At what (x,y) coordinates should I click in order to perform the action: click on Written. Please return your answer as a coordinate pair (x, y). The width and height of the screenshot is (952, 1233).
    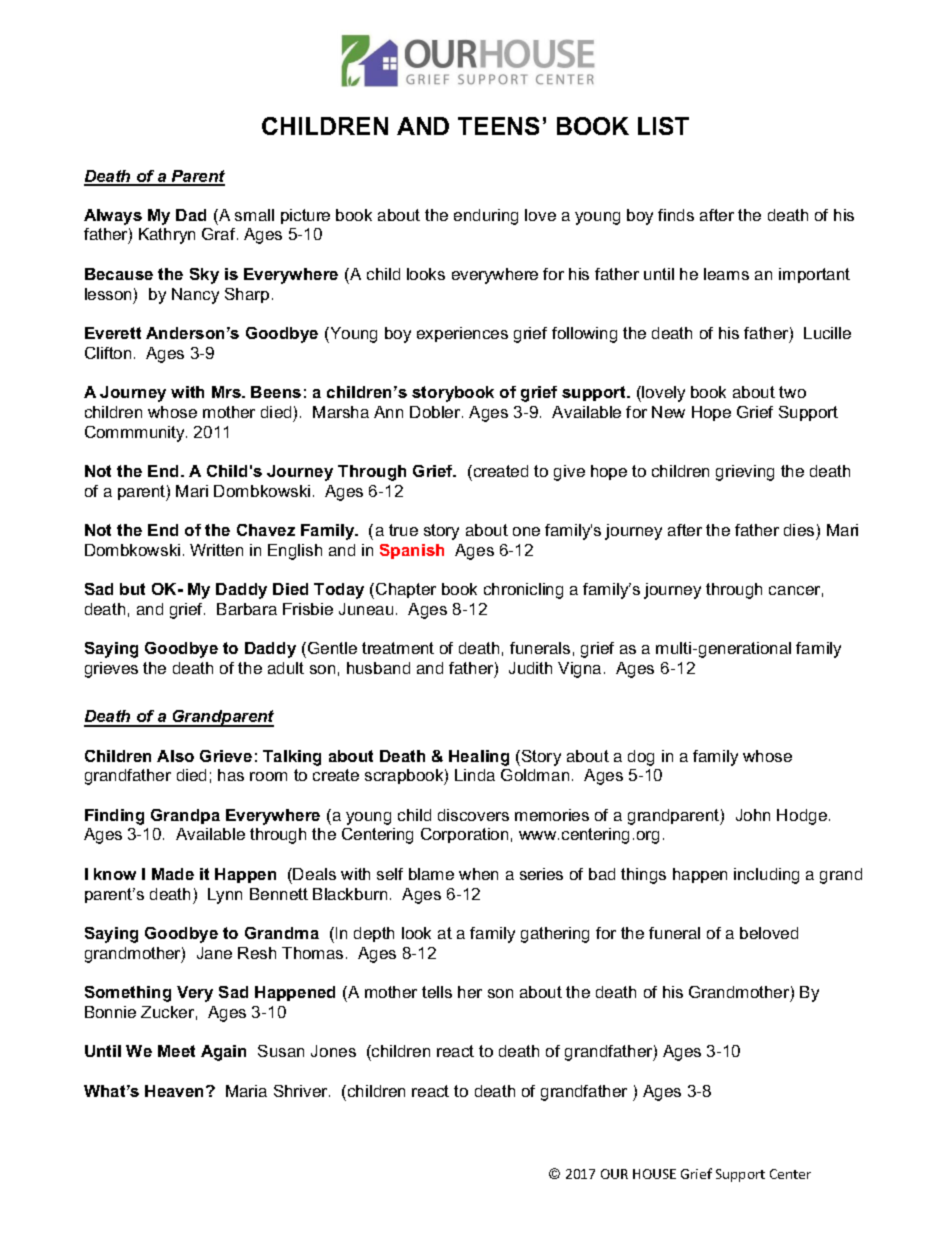
    Looking at the image, I should click on (216, 550).
